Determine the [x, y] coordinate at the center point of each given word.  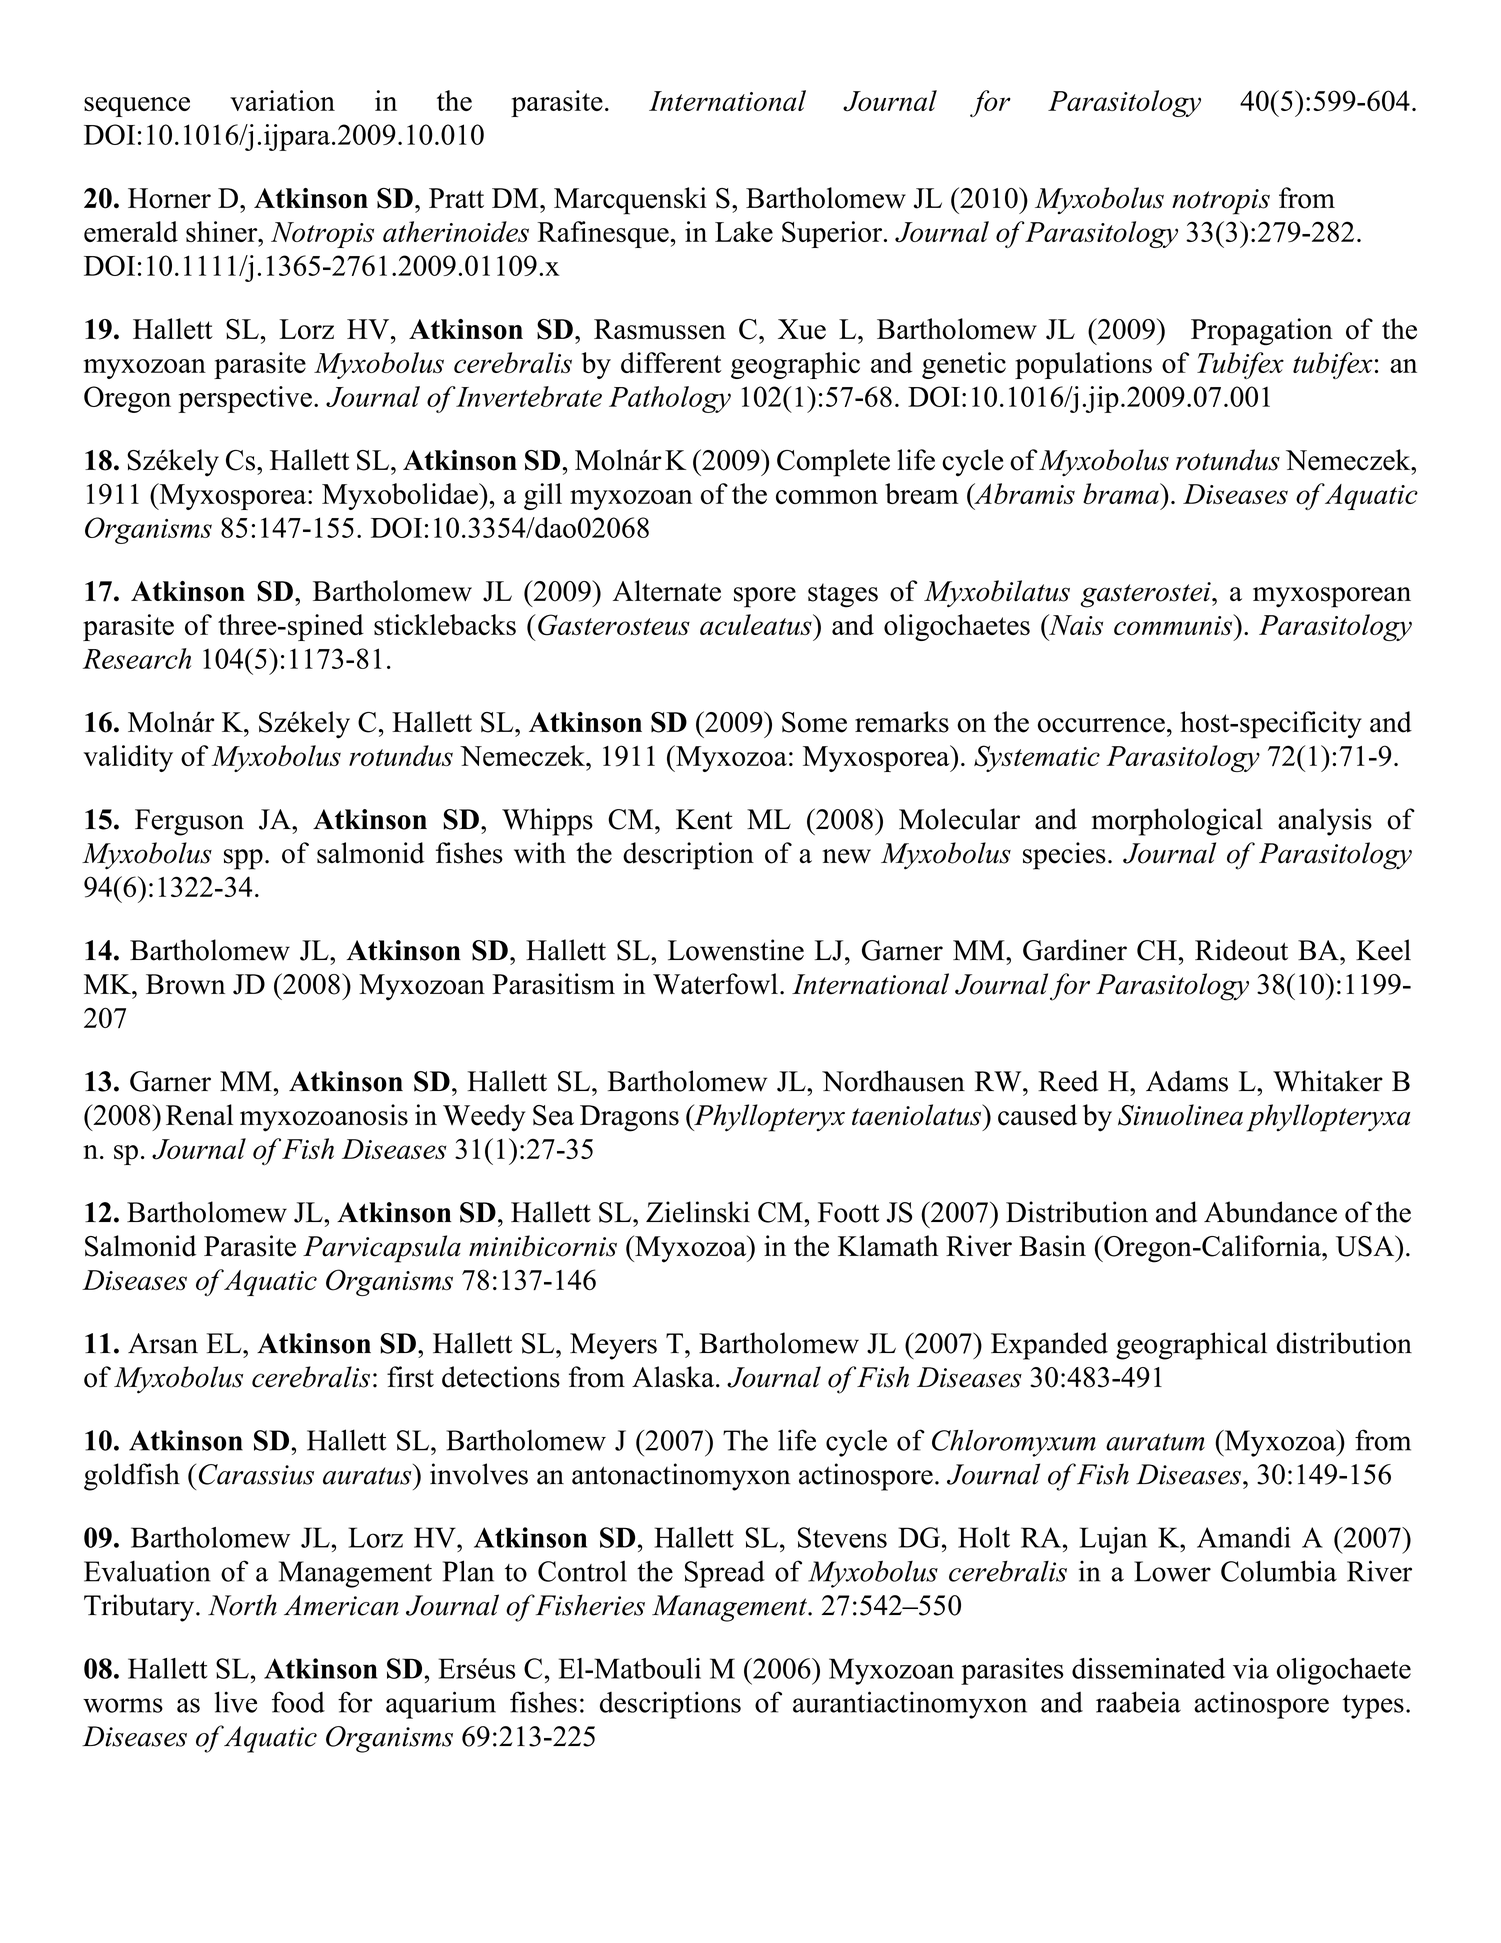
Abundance [1270, 1212]
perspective [245, 399]
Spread [725, 1574]
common [827, 497]
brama [1122, 493]
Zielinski [698, 1212]
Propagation [1262, 332]
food [298, 1702]
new [847, 856]
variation [282, 100]
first [410, 1377]
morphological [1177, 822]
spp [243, 859]
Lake [744, 231]
